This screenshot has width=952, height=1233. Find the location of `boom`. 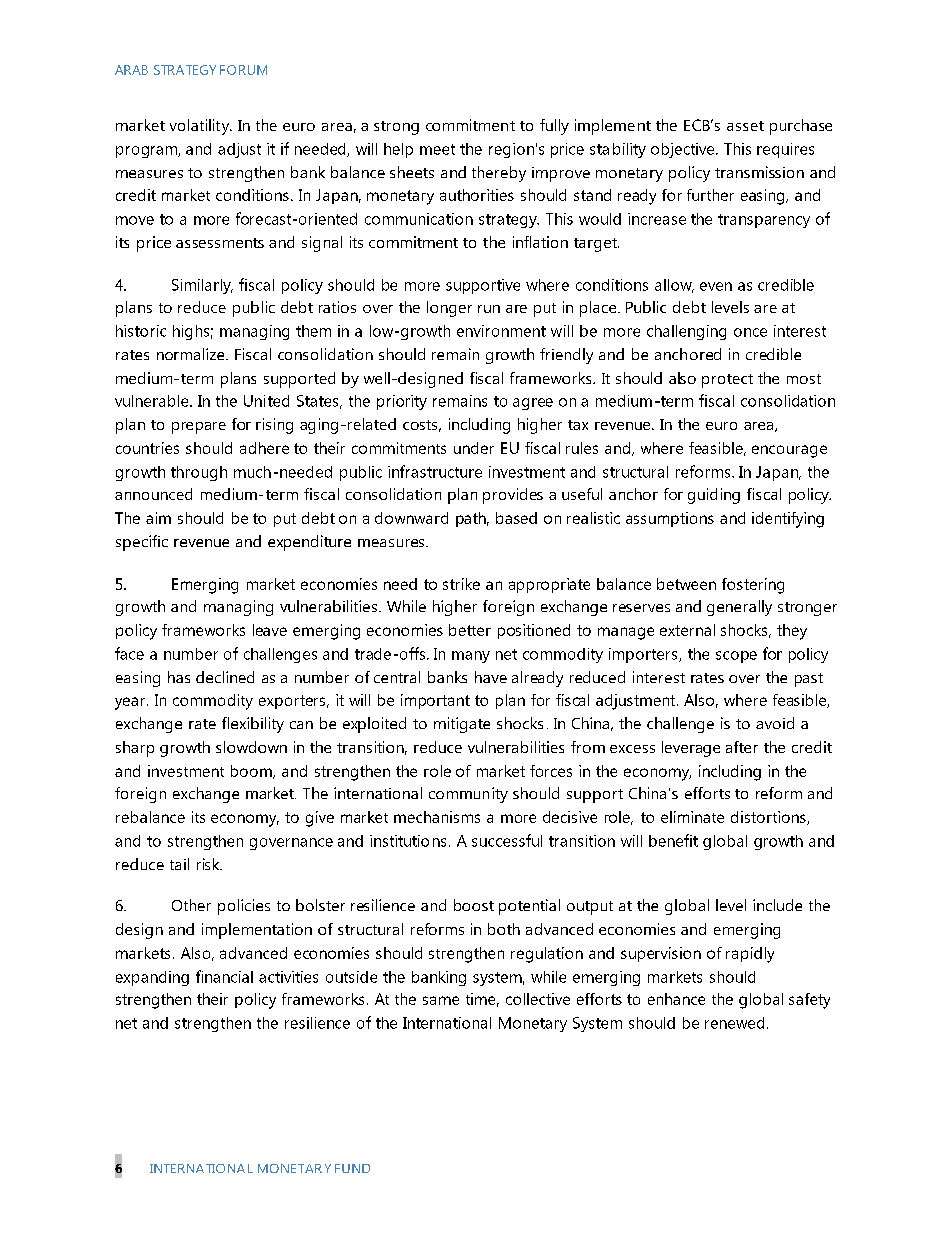

boom is located at coordinates (252, 772).
